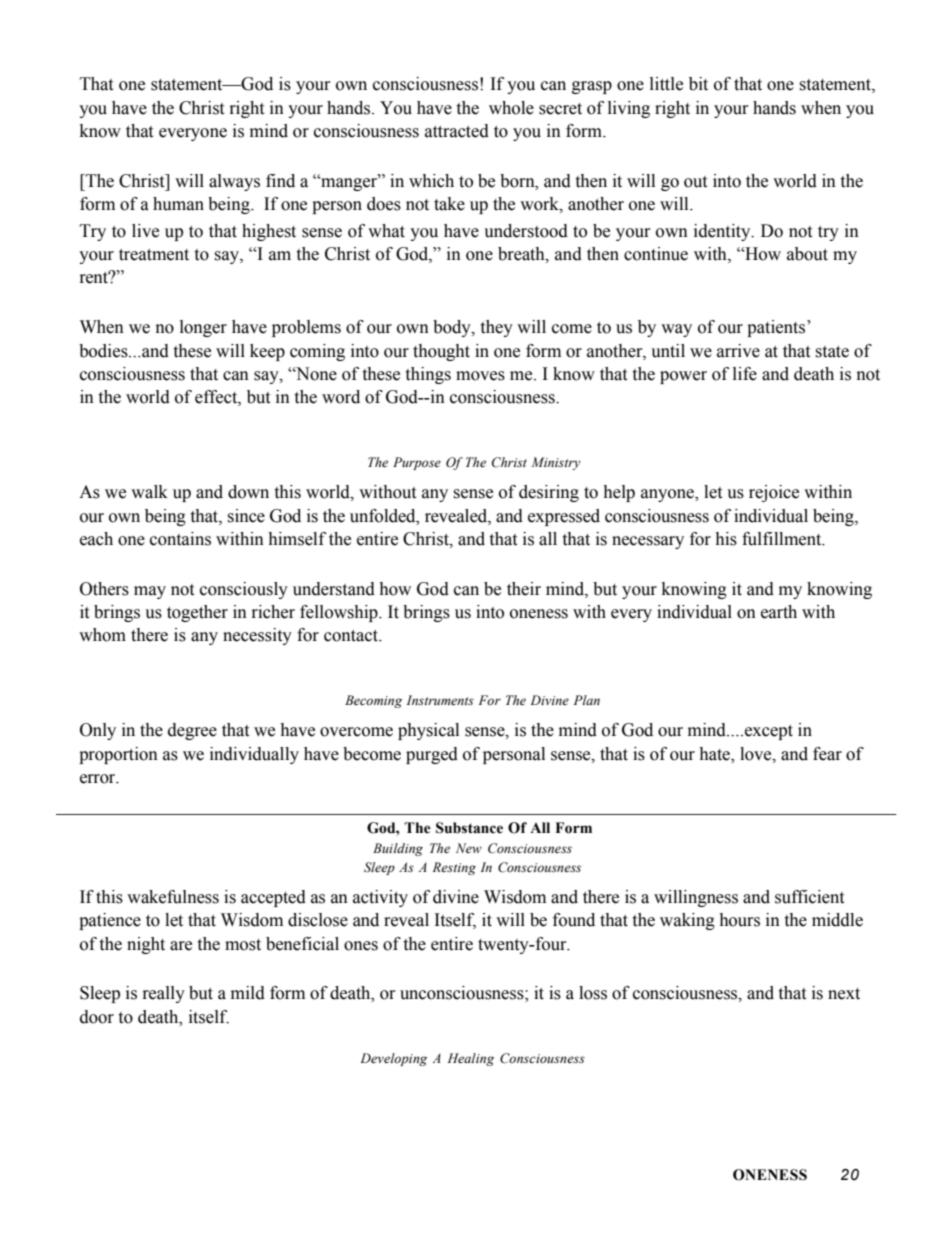 This screenshot has height=1233, width=952. Describe the element at coordinates (457, 131) in the screenshot. I see `attracted` at that location.
